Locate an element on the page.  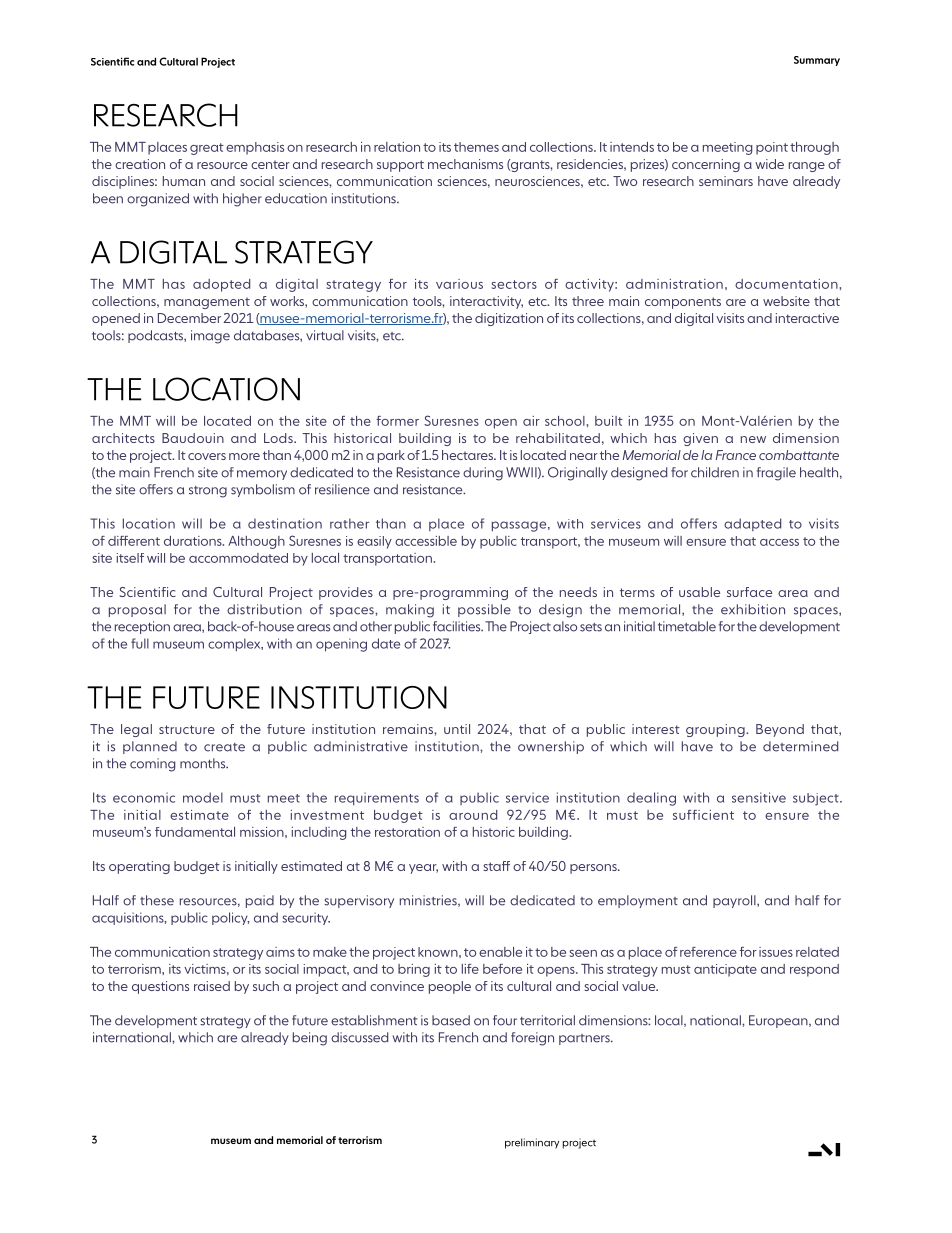
structure is located at coordinates (187, 729).
